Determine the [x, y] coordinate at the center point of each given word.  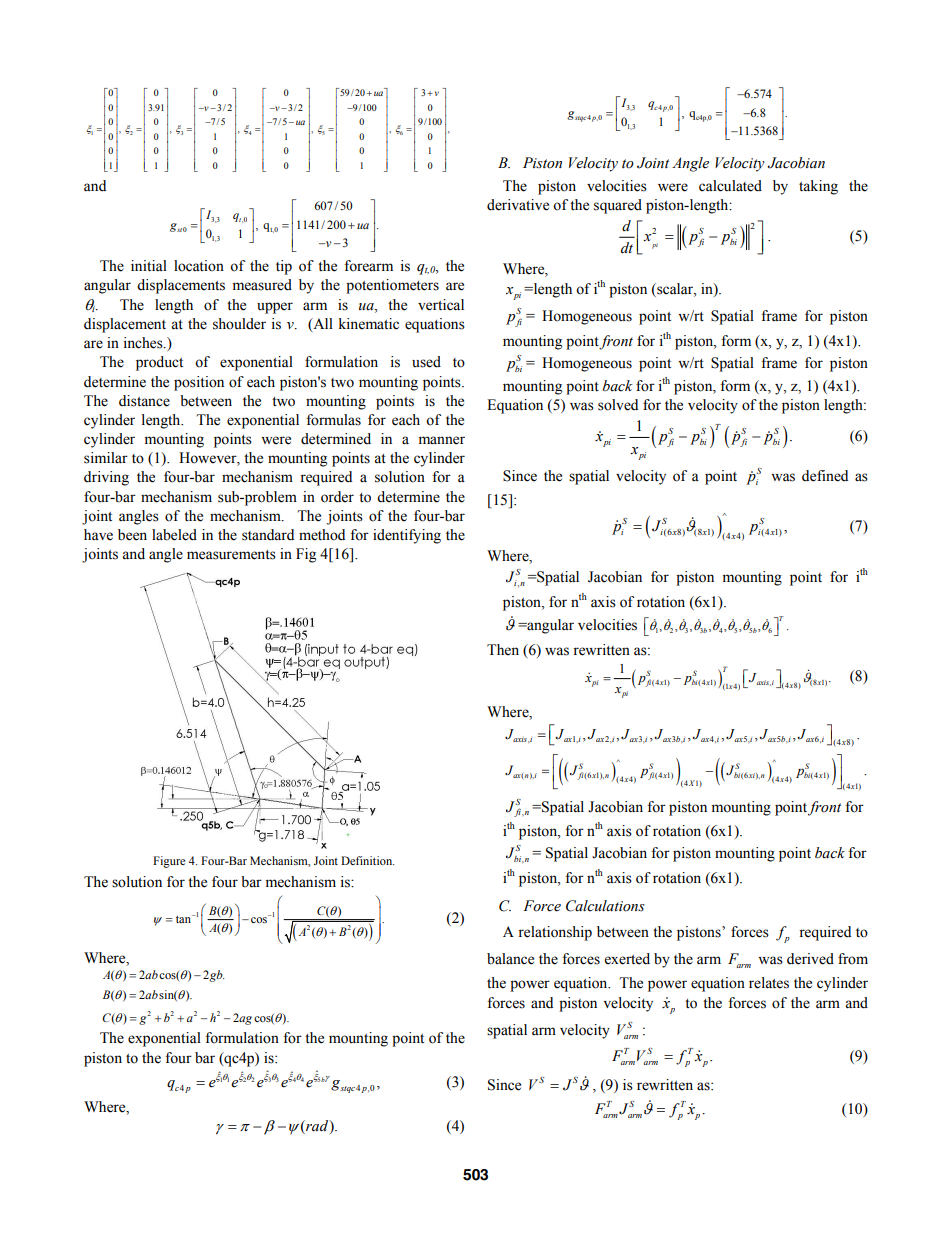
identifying [407, 536]
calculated [730, 186]
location [199, 266]
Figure [169, 862]
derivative [518, 205]
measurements [231, 555]
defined [825, 476]
